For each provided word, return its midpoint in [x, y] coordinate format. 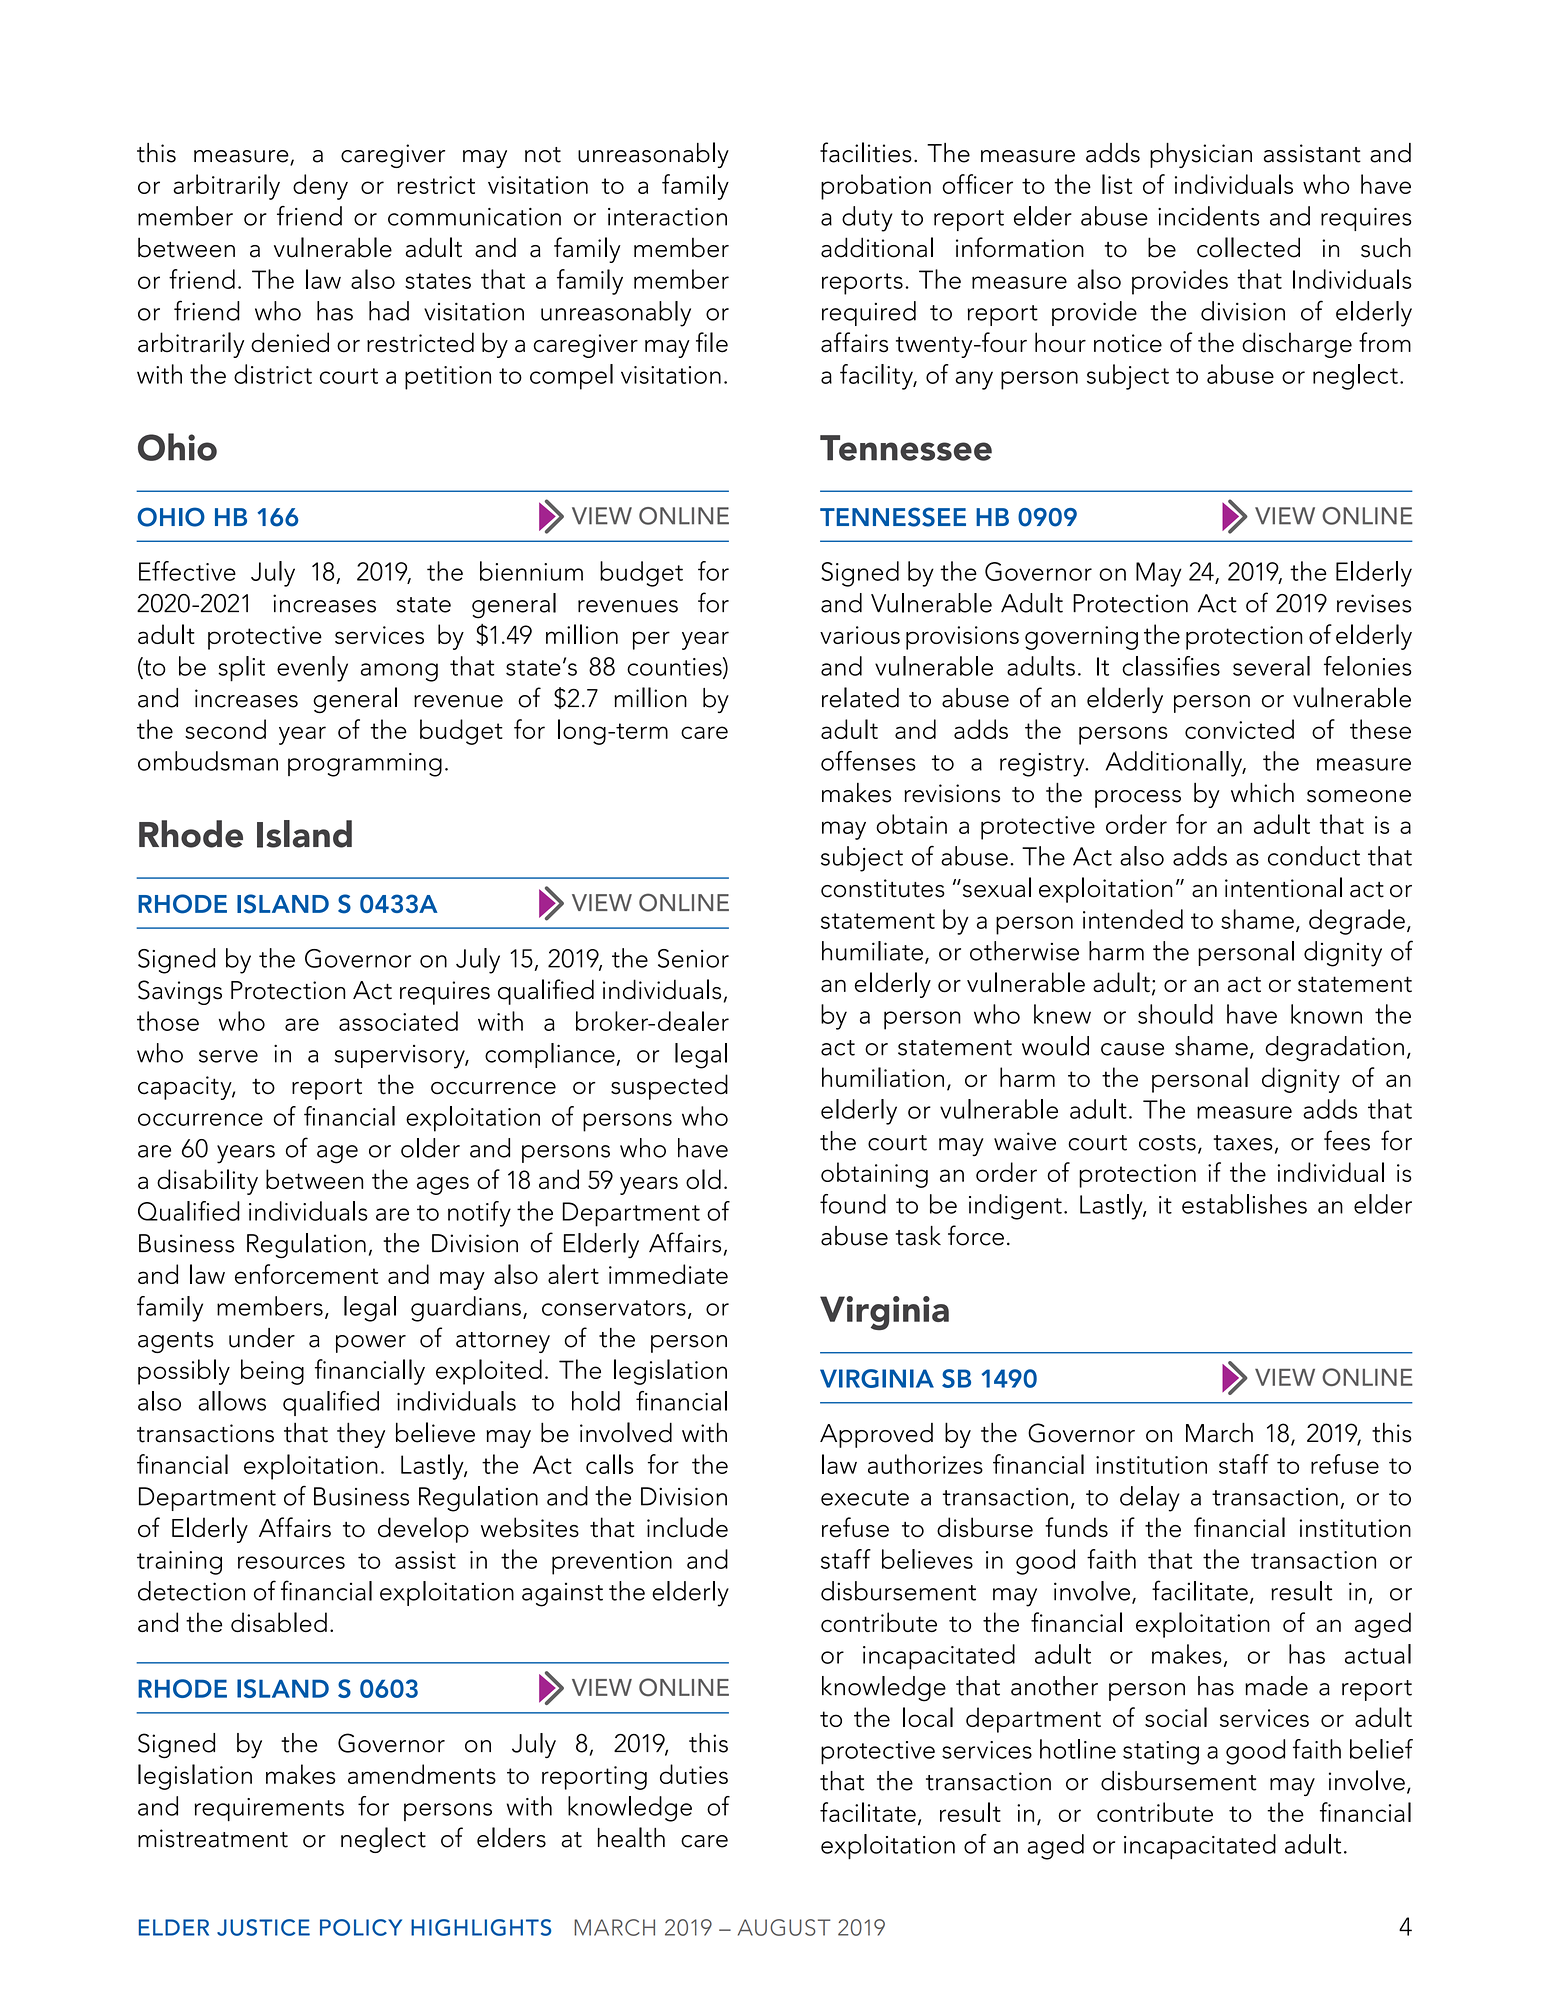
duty [867, 219]
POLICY [361, 1927]
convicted [1239, 729]
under [262, 1338]
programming [365, 765]
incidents [1208, 216]
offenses [868, 761]
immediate [668, 1274]
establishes [1244, 1204]
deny [320, 187]
